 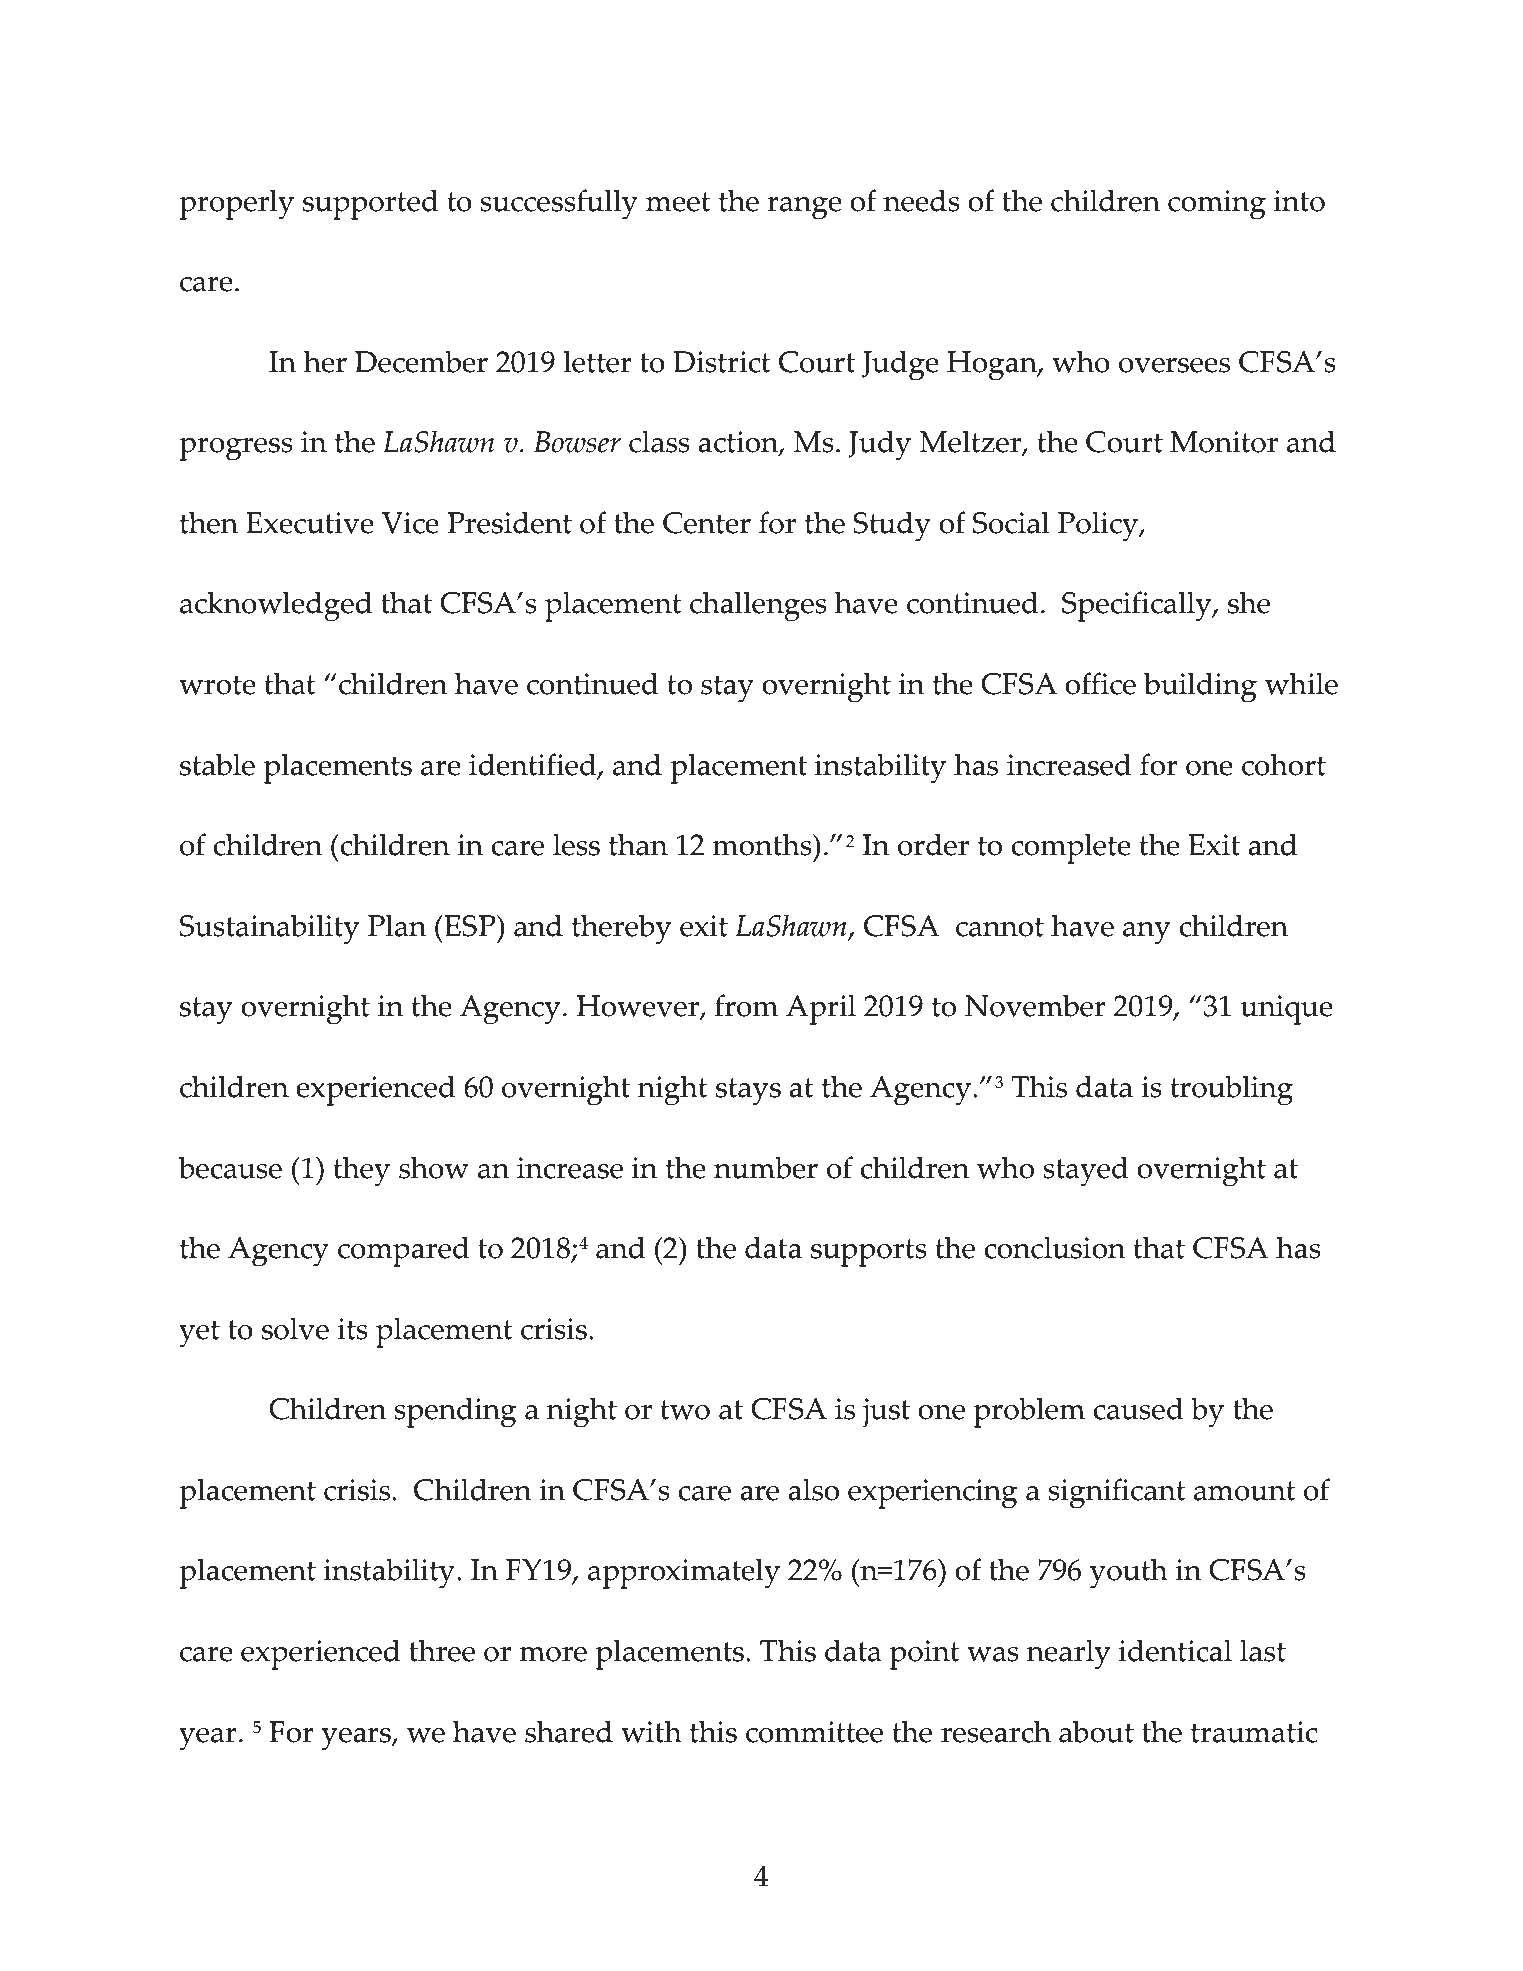 What do you see at coordinates (1138, 1408) in the screenshot?
I see `caused` at bounding box center [1138, 1408].
